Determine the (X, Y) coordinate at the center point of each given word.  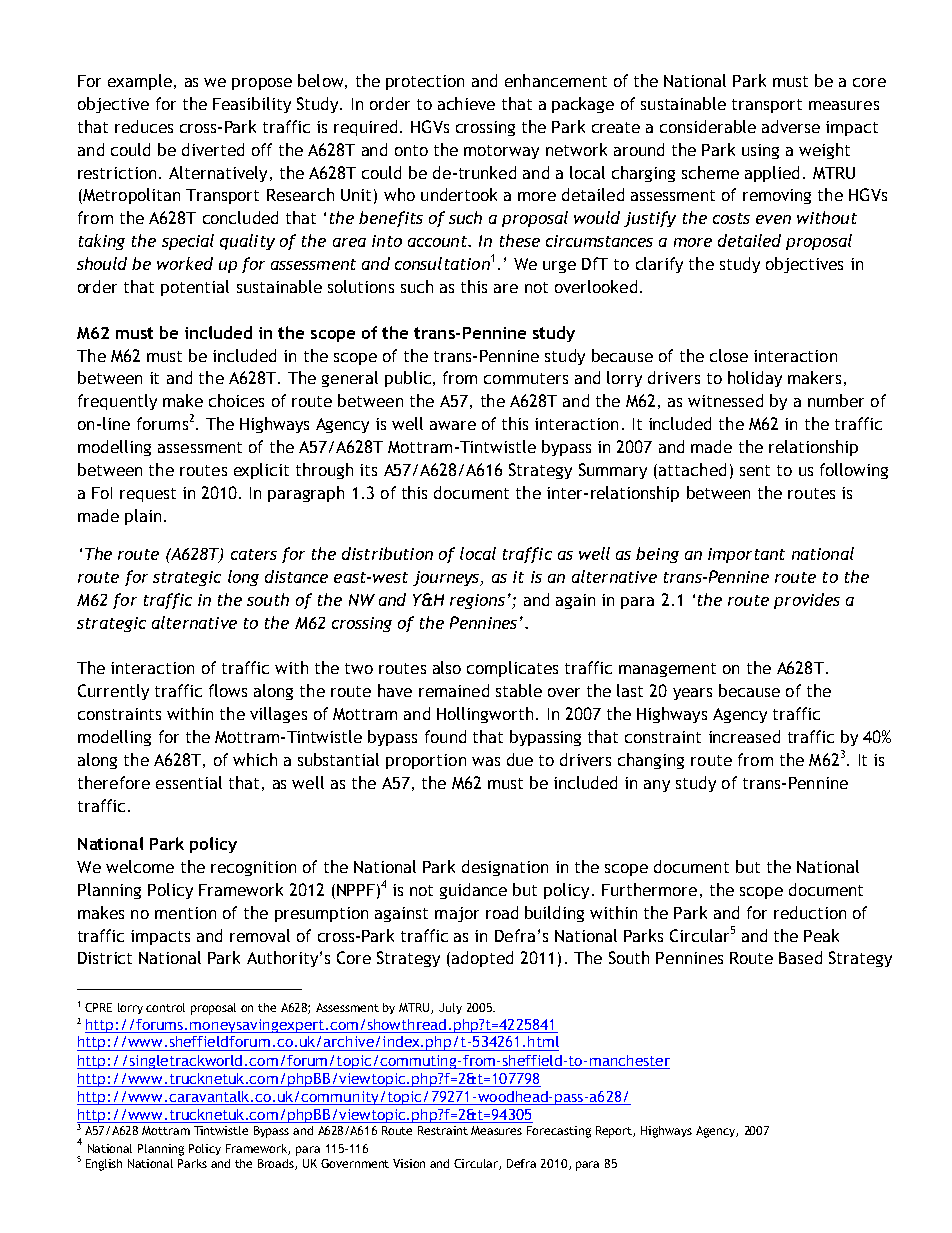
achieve (466, 103)
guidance (473, 891)
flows (228, 690)
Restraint (443, 1130)
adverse (791, 126)
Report (615, 1132)
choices (236, 400)
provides (807, 601)
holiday (755, 379)
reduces (144, 126)
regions (477, 601)
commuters (526, 378)
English (104, 1165)
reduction (810, 912)
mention (185, 913)
